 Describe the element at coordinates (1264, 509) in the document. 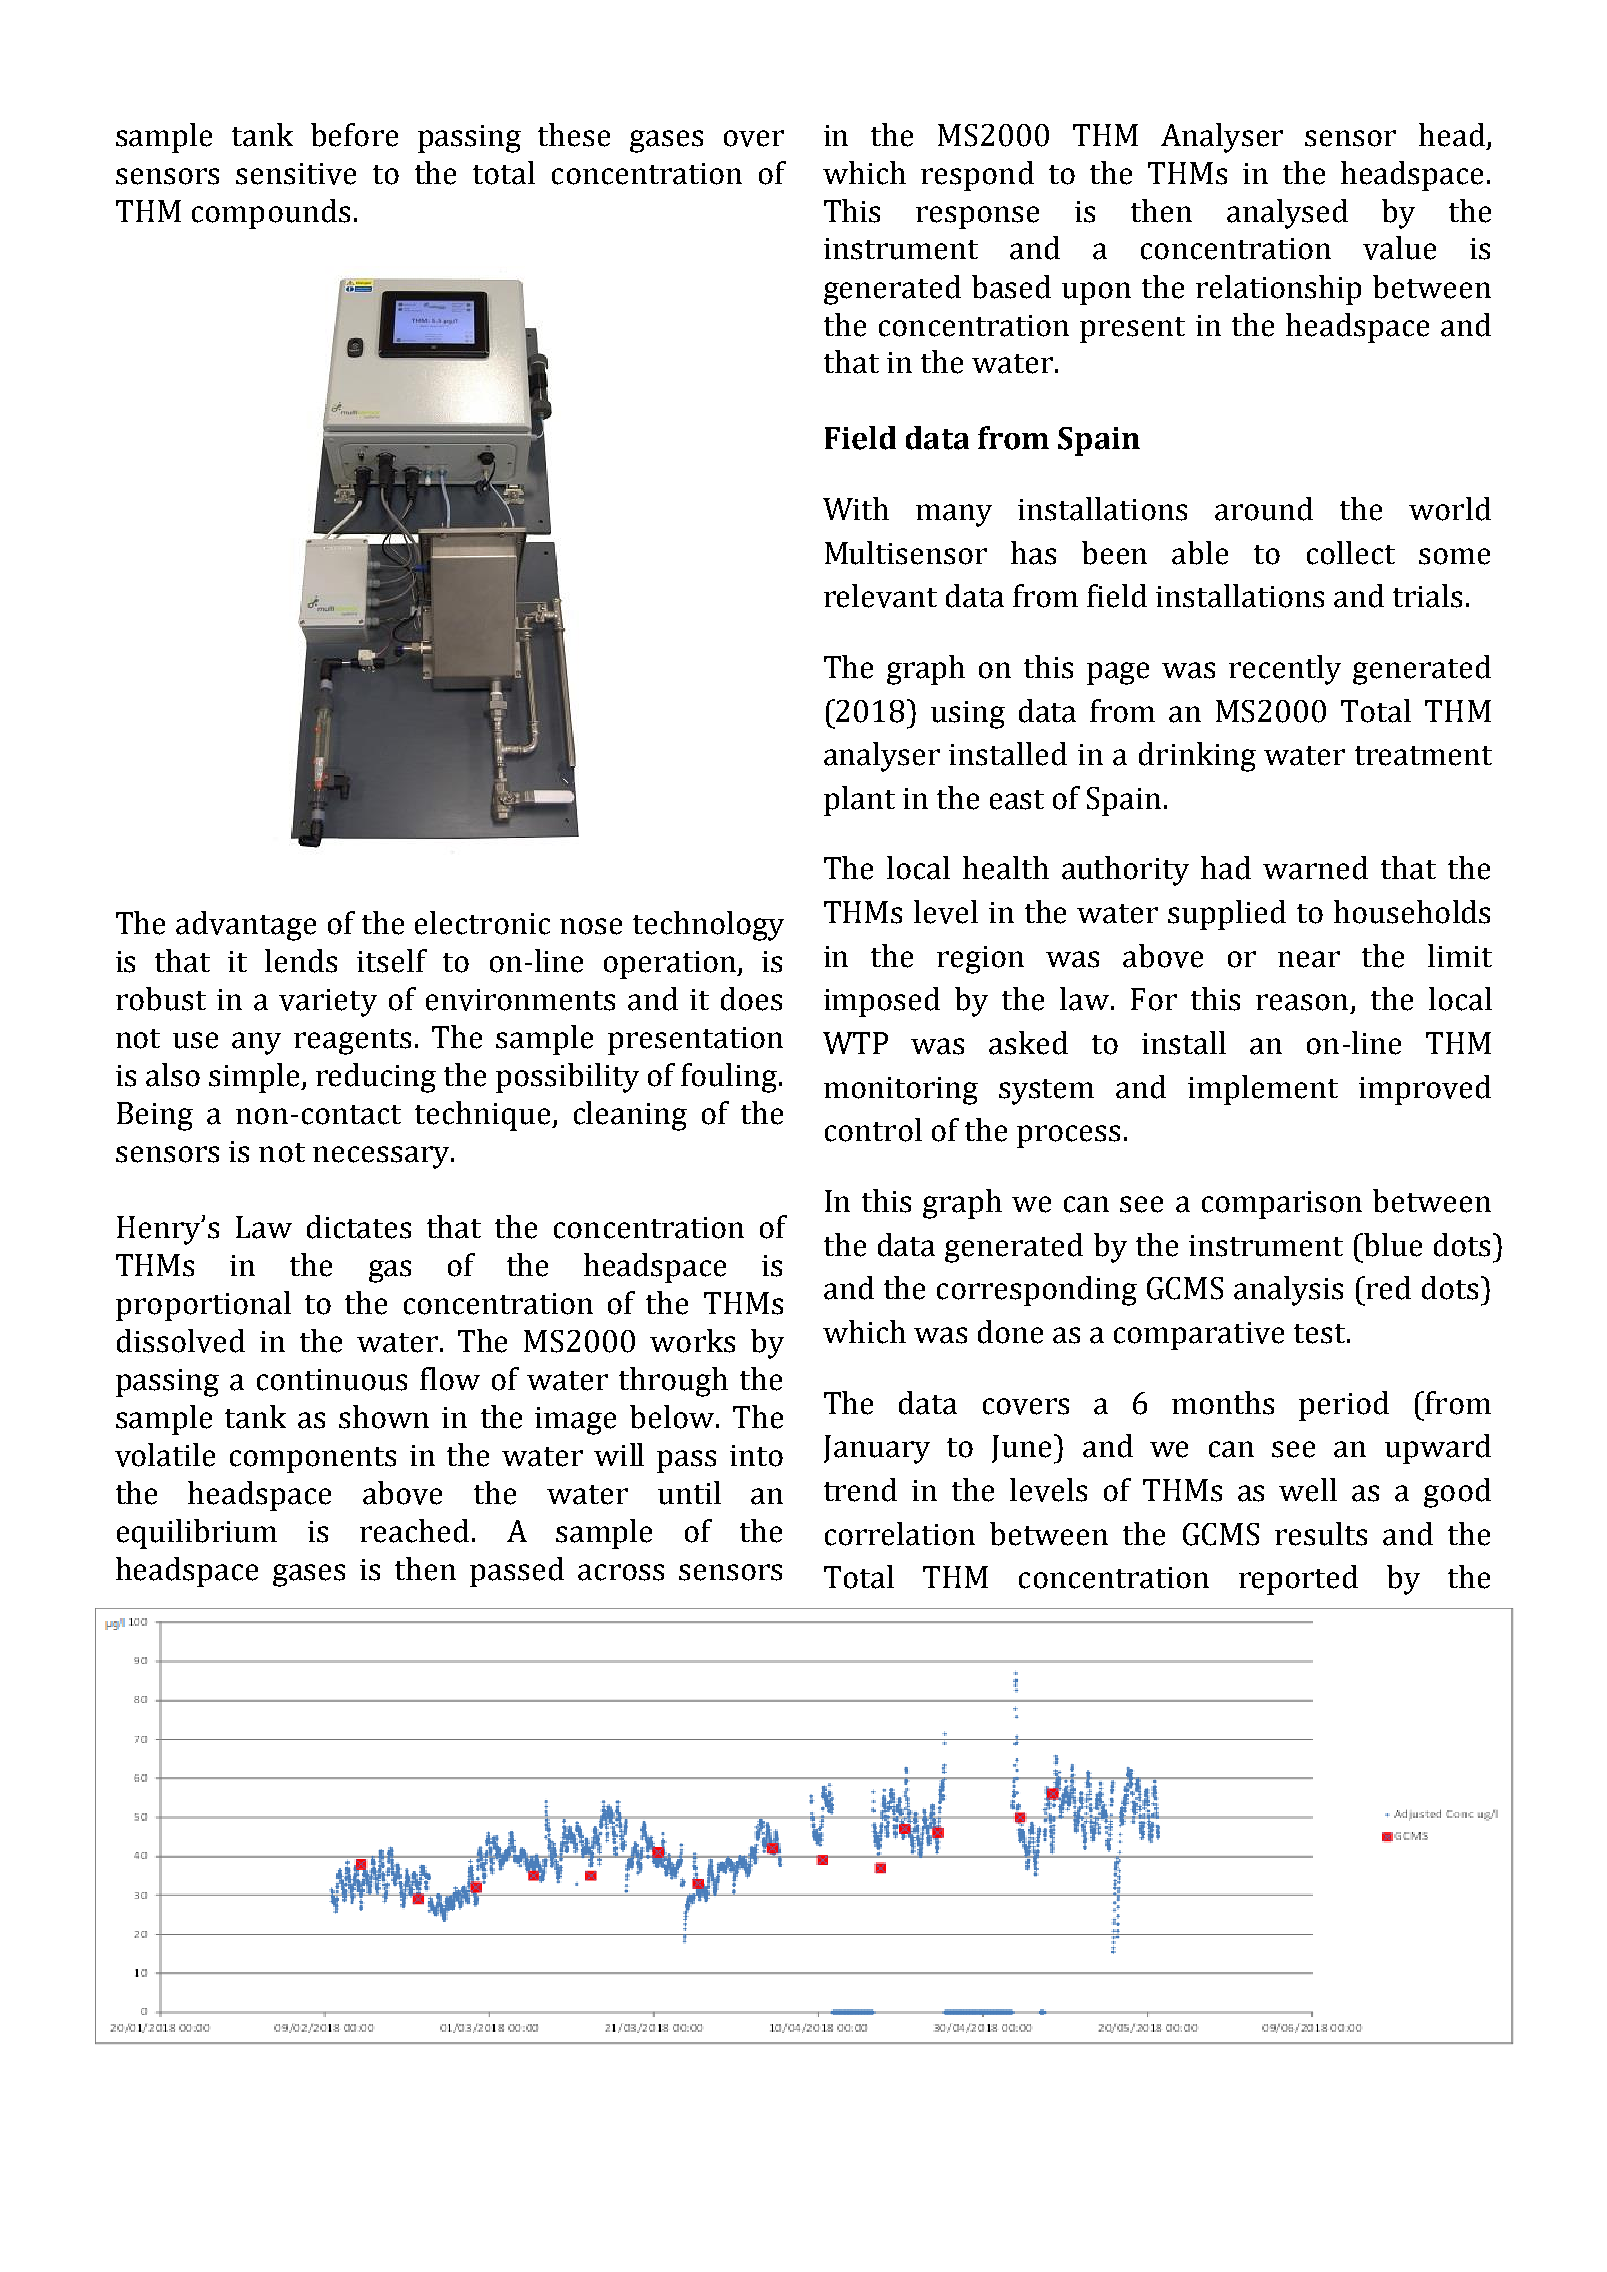

I see `around` at that location.
